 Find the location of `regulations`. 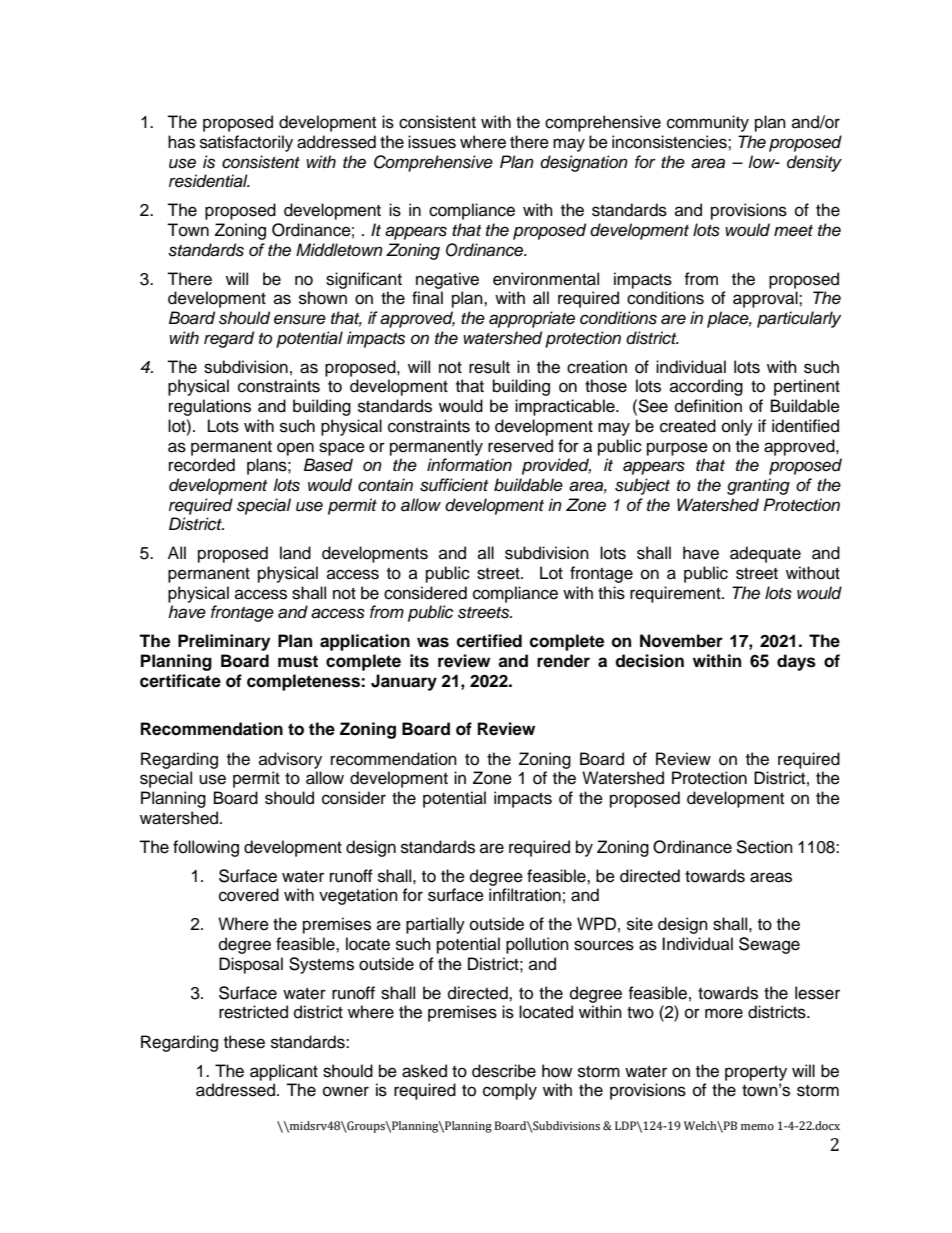

regulations is located at coordinates (210, 407).
